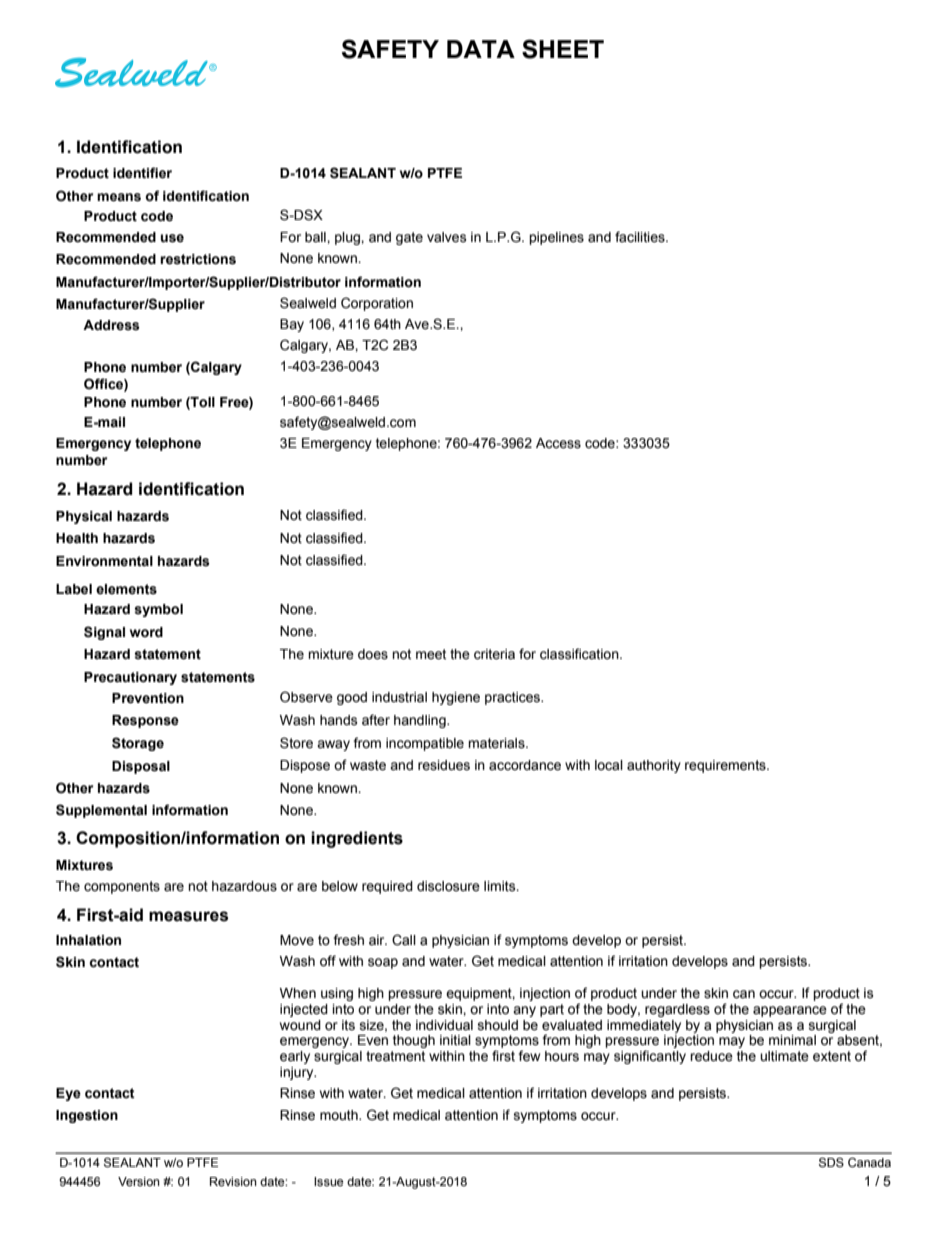 This screenshot has height=1233, width=952. Describe the element at coordinates (158, 610) in the screenshot. I see `symbol` at that location.
